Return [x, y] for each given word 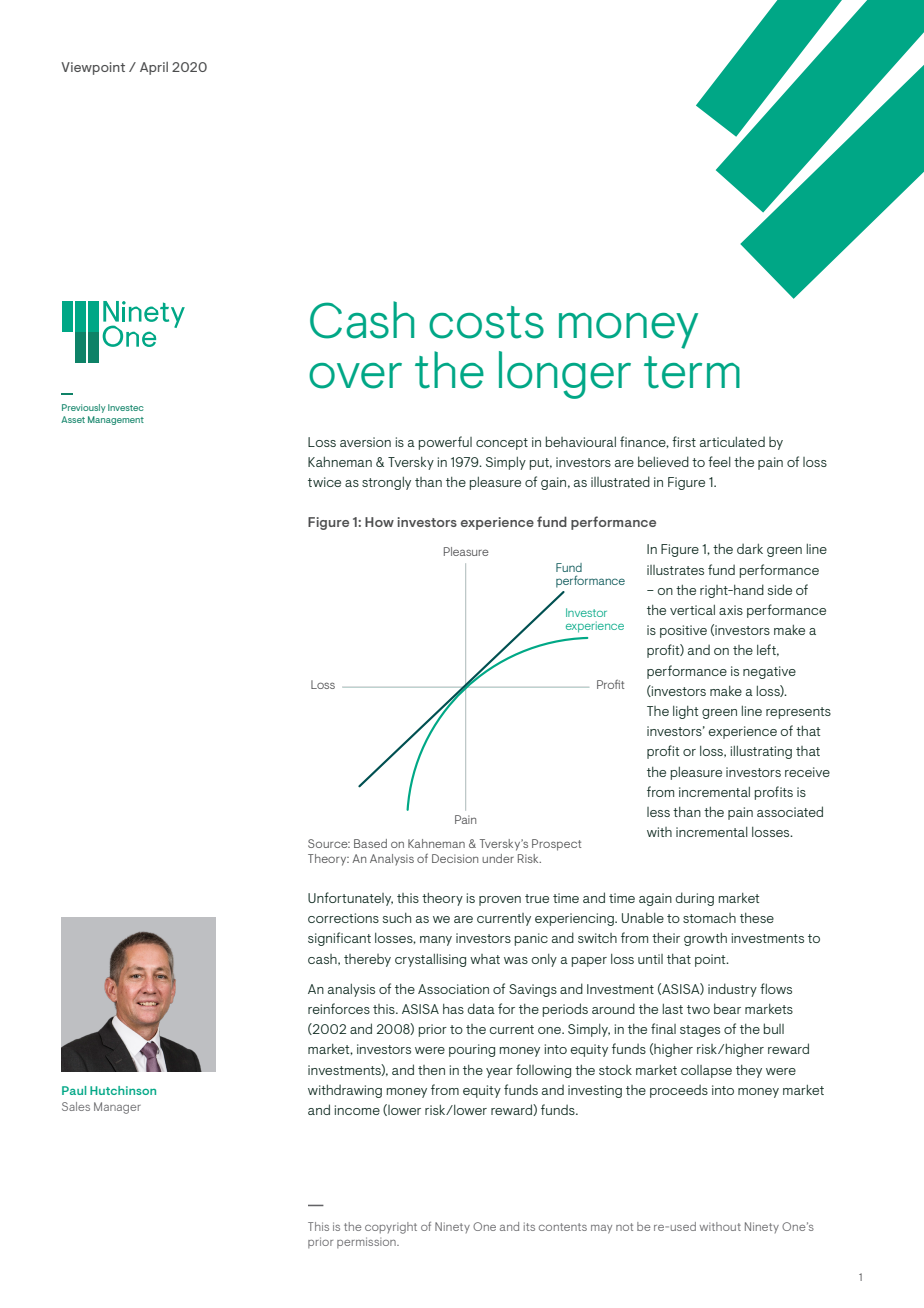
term [692, 372]
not [624, 1227]
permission [367, 1242]
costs [486, 322]
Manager [117, 1108]
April [154, 68]
